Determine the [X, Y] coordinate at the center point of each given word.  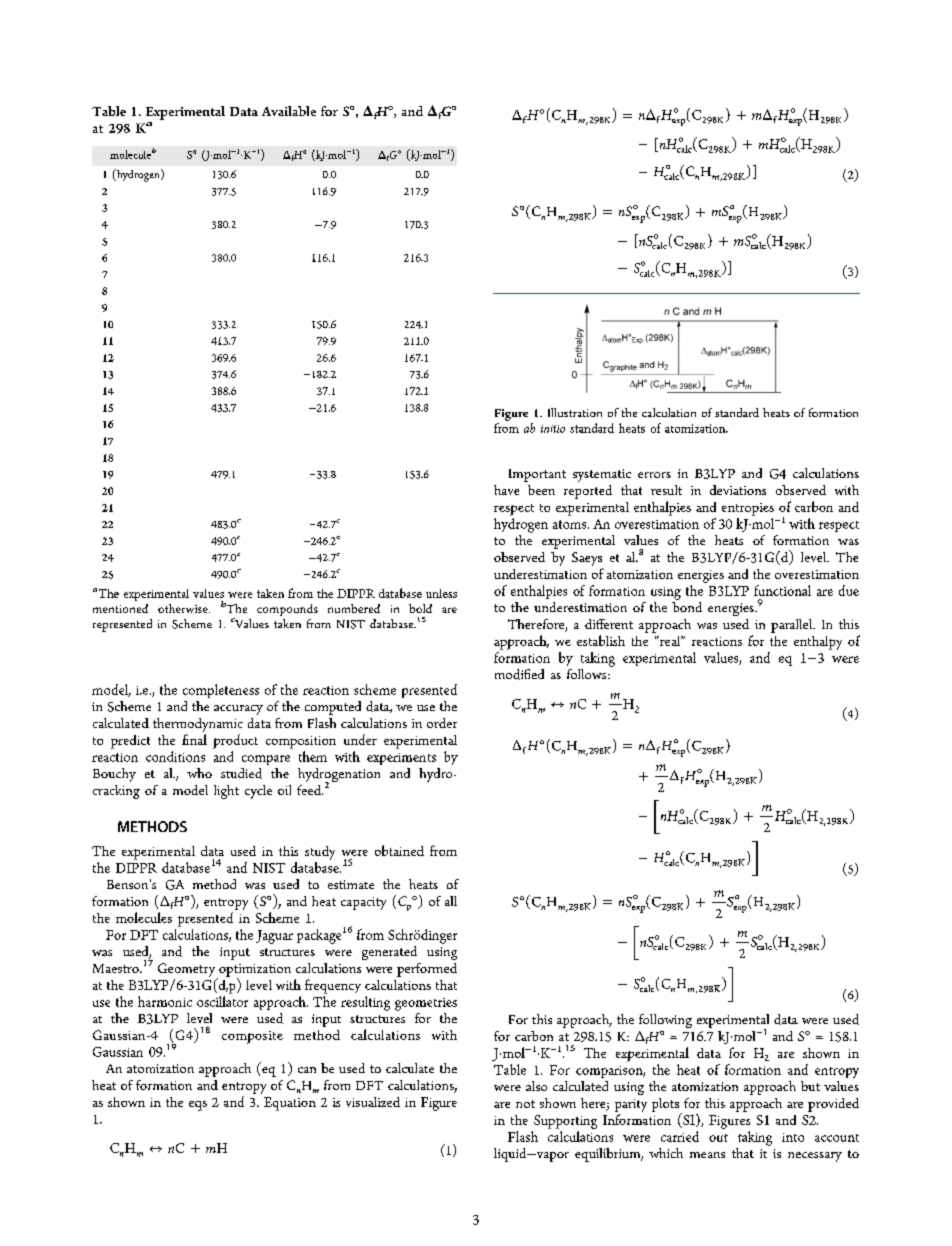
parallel [793, 626]
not [525, 1104]
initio [553, 429]
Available [289, 111]
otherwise [184, 608]
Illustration [575, 412]
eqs [198, 1106]
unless [441, 593]
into [793, 1137]
